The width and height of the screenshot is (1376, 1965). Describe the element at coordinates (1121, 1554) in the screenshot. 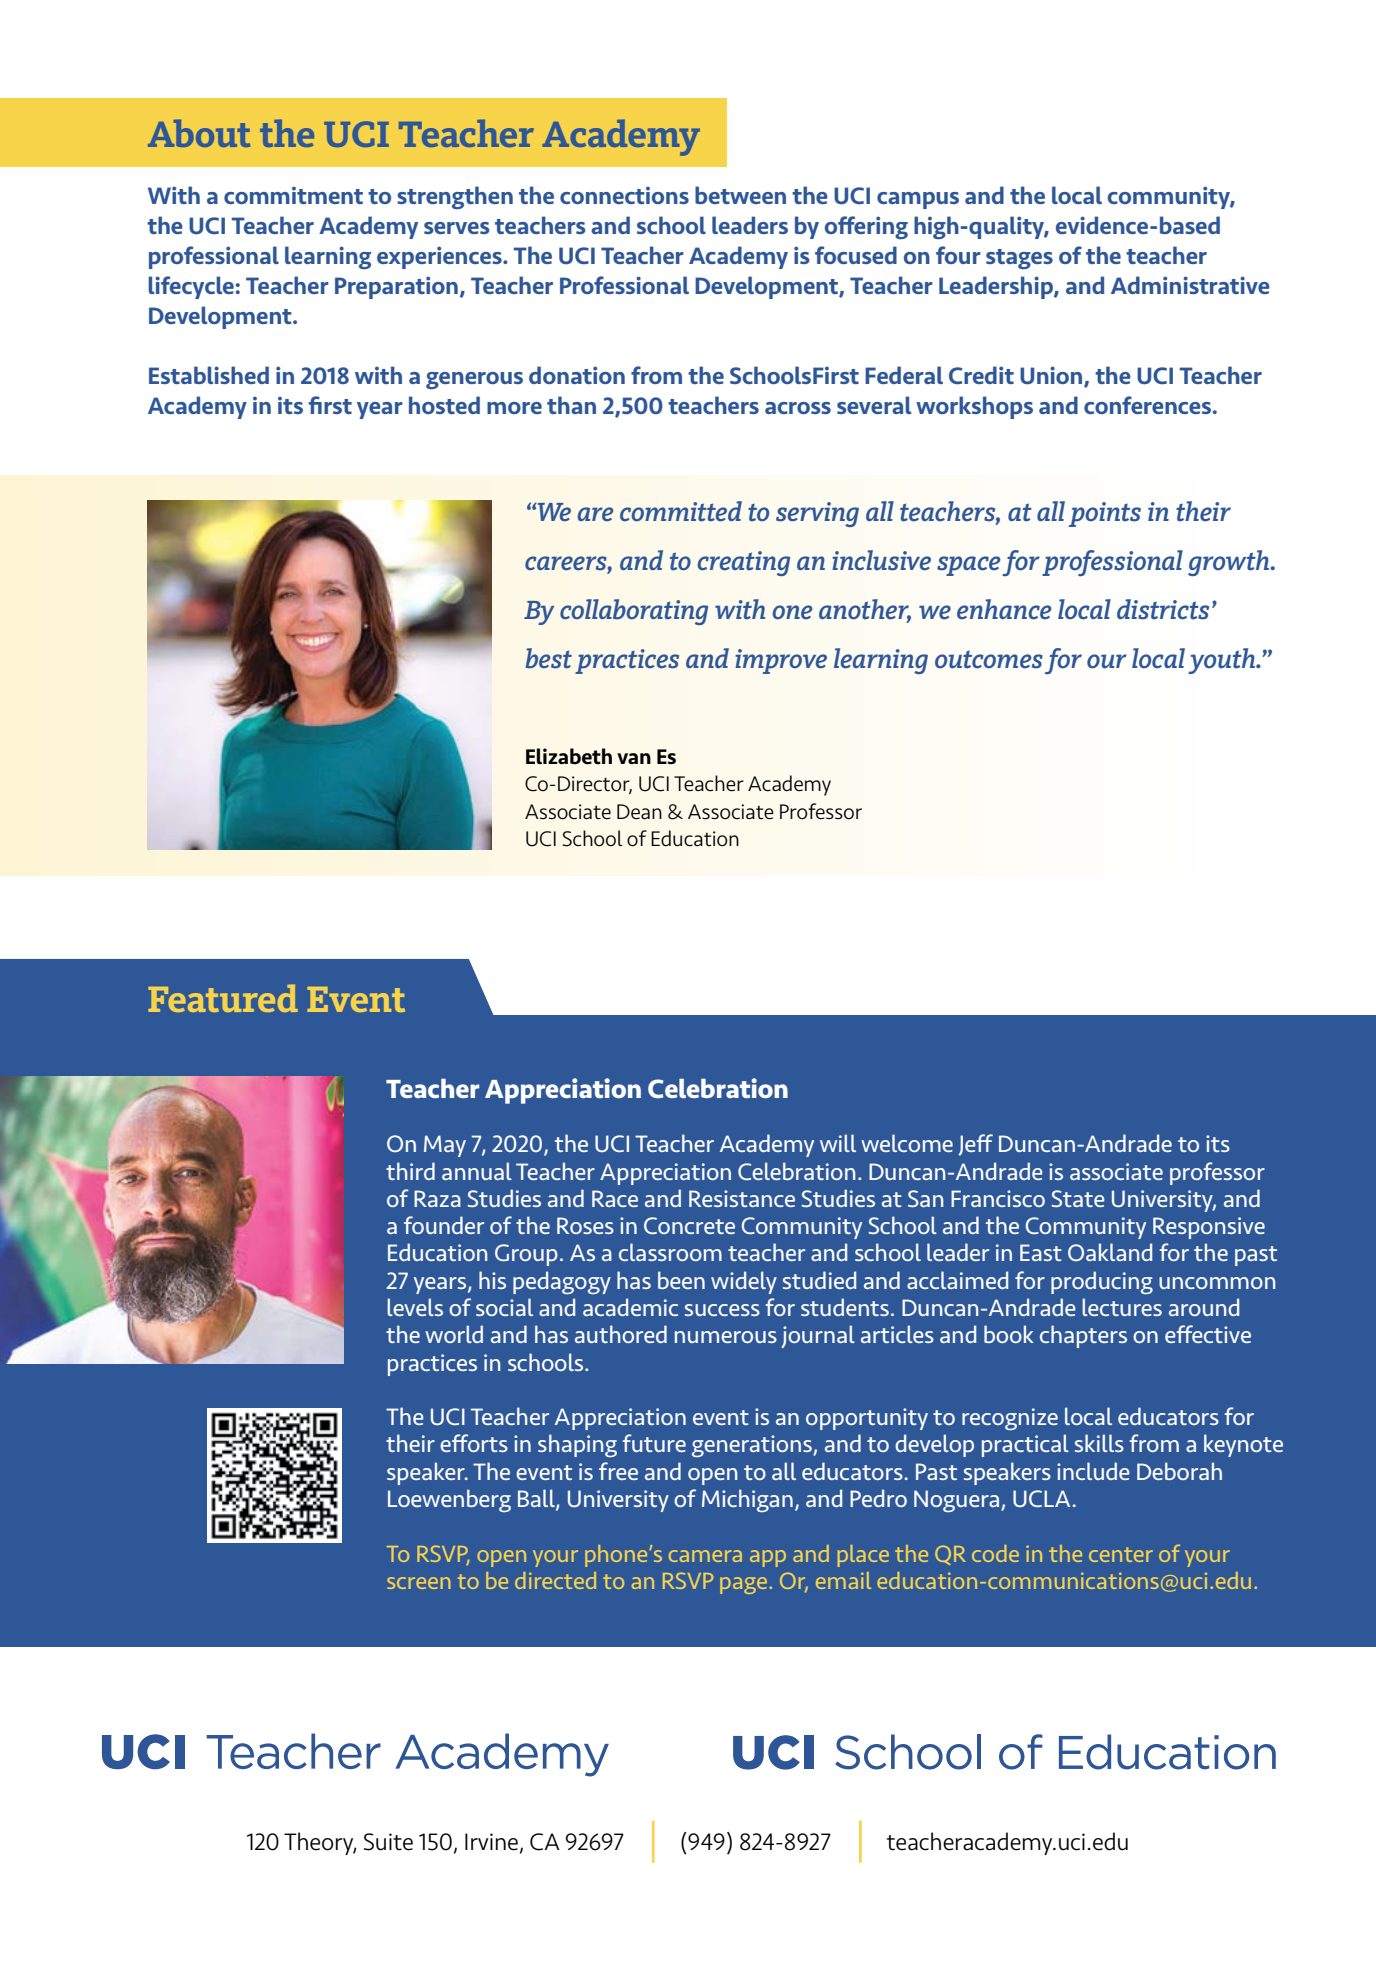

I see `center` at that location.
